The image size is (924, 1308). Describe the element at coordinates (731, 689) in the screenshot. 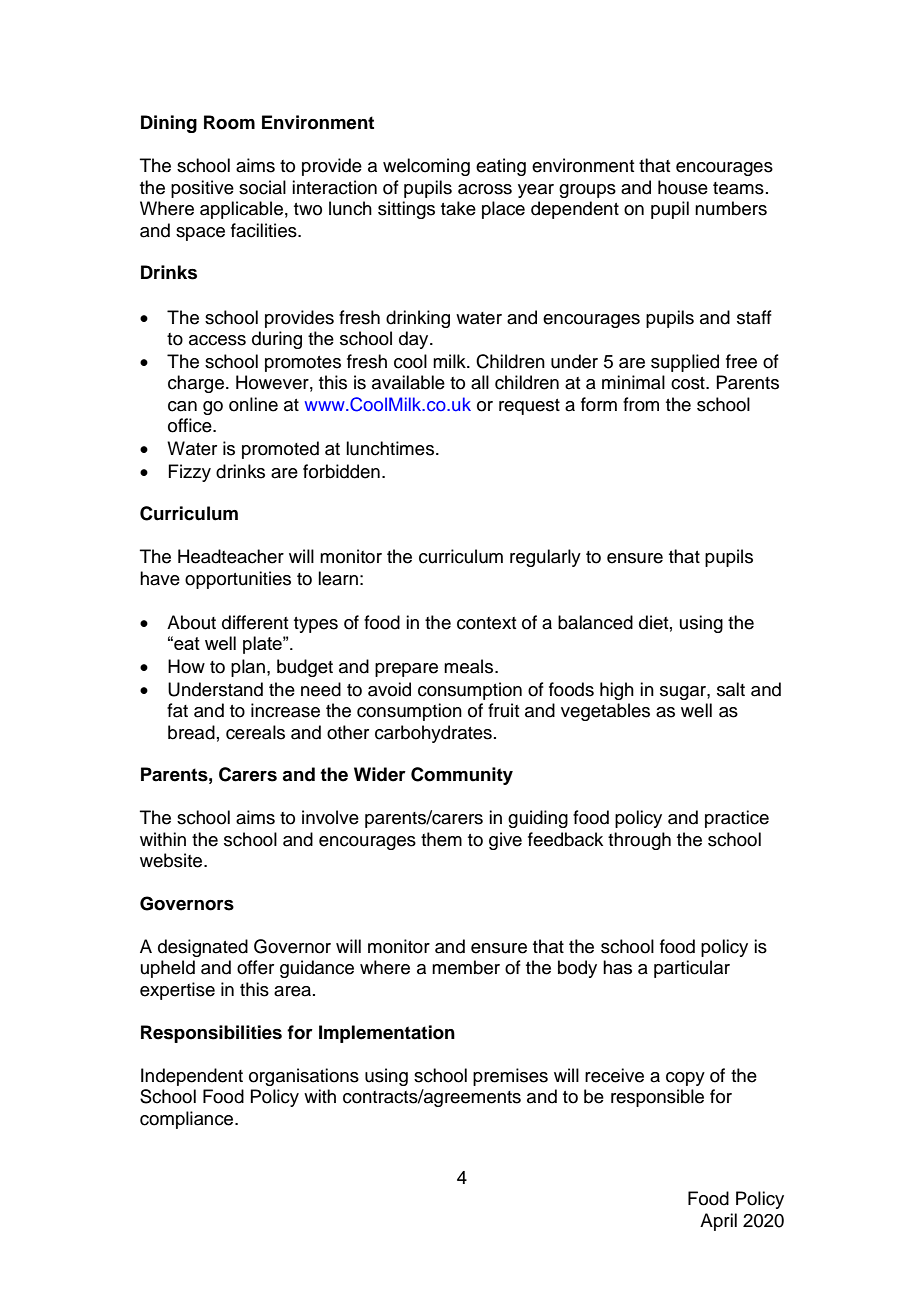

I see `salt` at that location.
